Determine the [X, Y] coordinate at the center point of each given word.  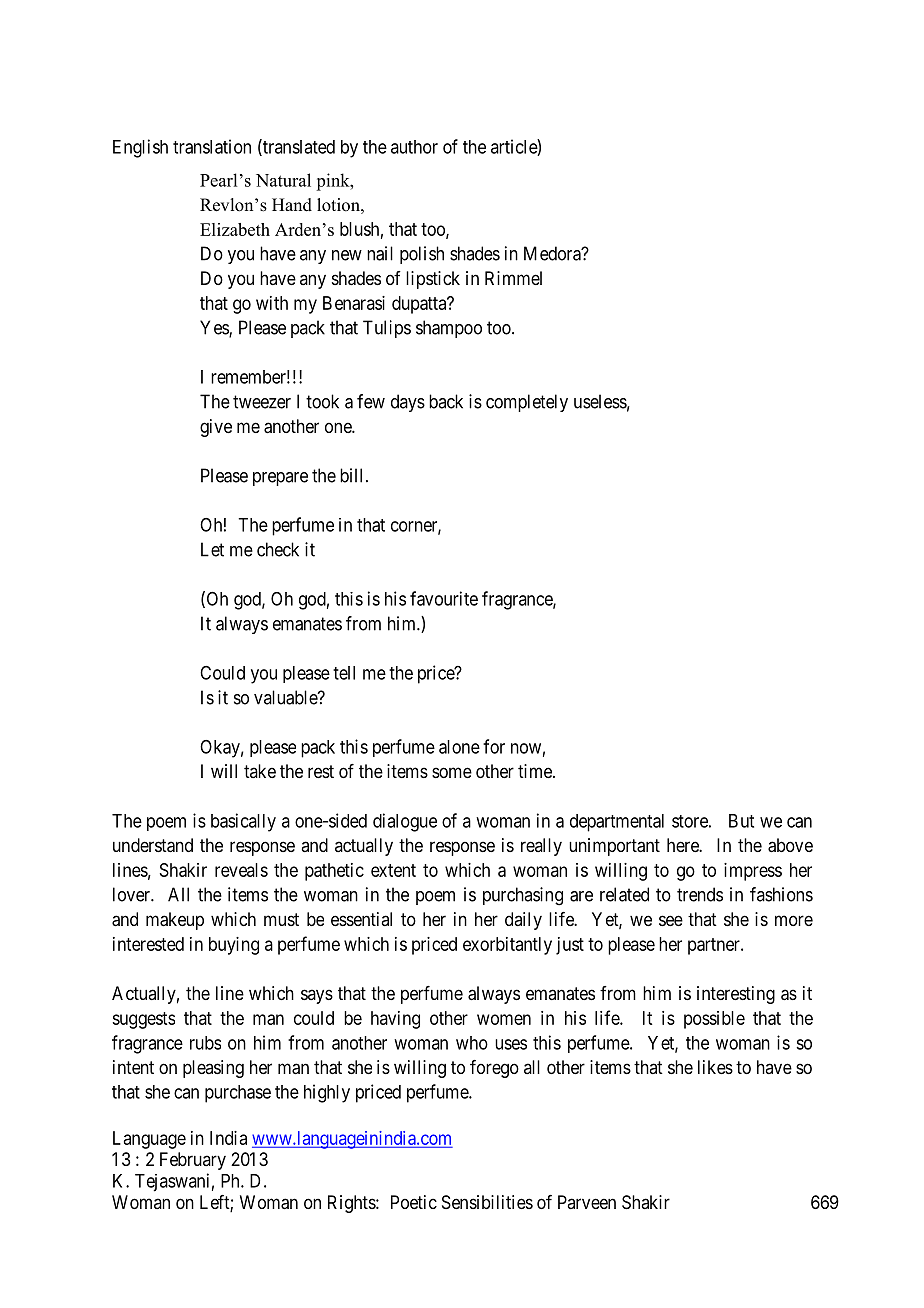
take [260, 771]
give [216, 428]
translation [212, 146]
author [414, 147]
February [193, 1161]
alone [459, 747]
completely [527, 403]
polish [422, 255]
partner [715, 946]
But [741, 821]
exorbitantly [507, 946]
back [446, 401]
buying [234, 946]
